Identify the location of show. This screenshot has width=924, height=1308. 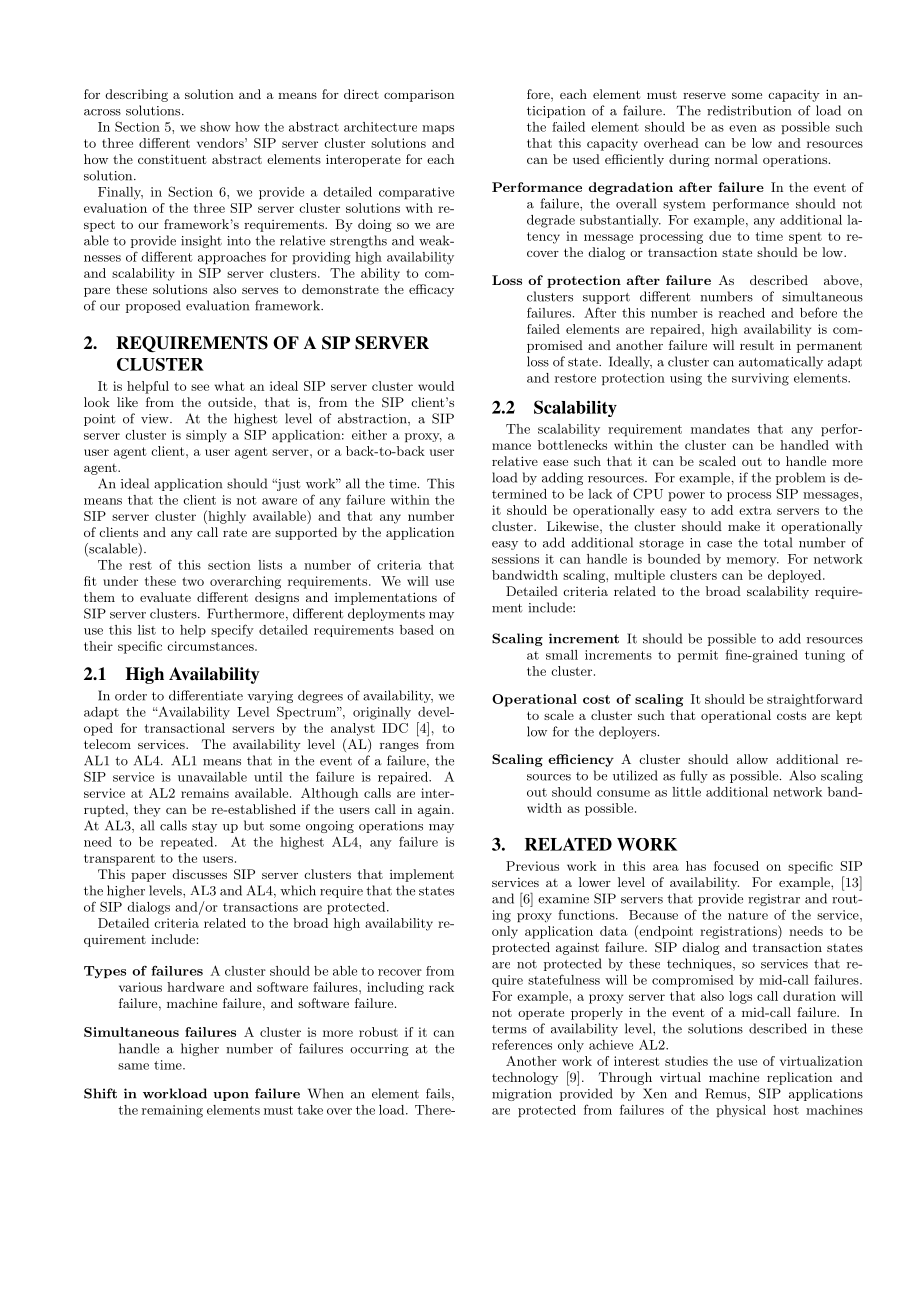
(215, 127).
